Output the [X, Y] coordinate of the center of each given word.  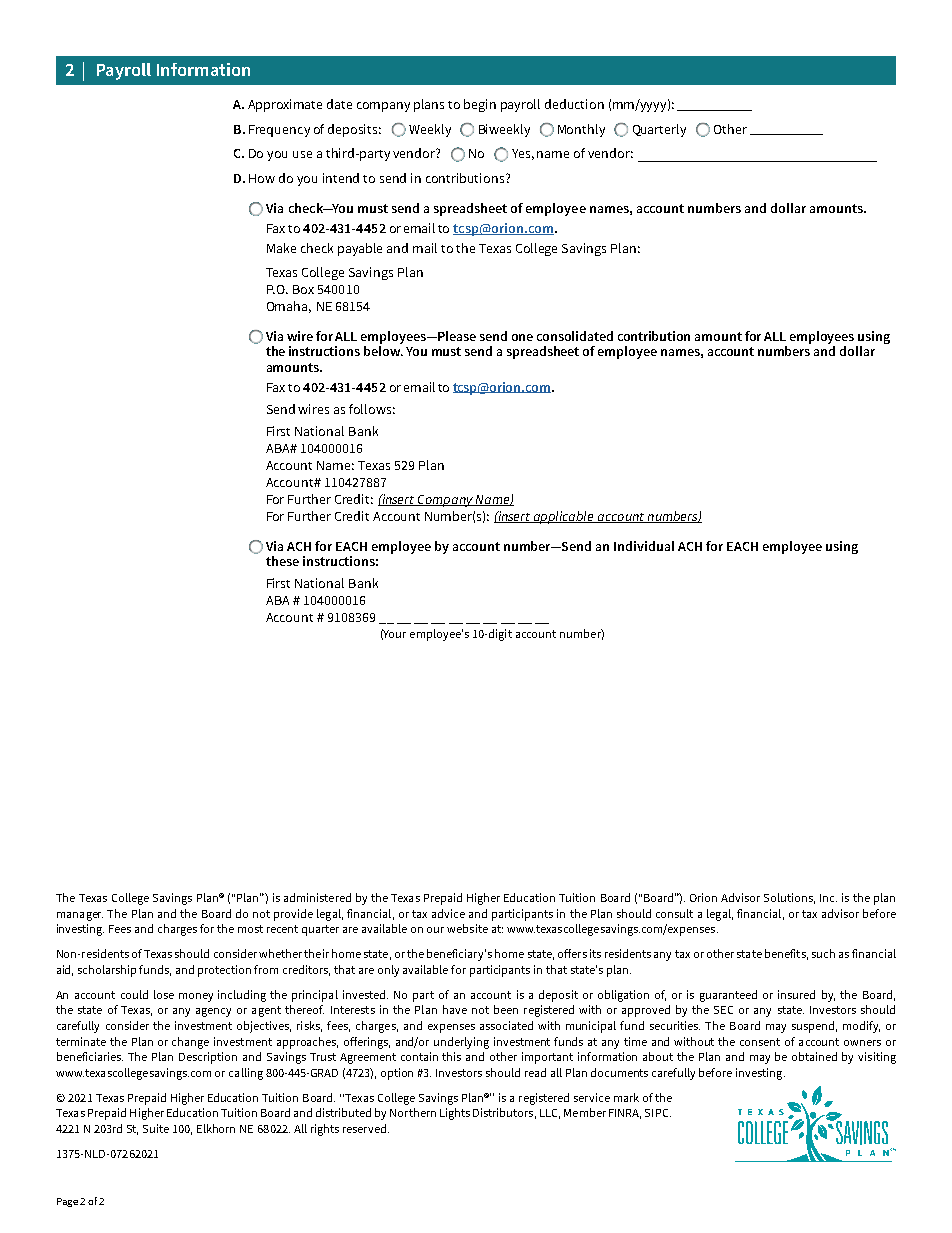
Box [303, 289]
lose [164, 994]
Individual [644, 546]
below [383, 351]
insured [796, 994]
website [467, 928]
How [262, 178]
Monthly [581, 130]
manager [80, 916]
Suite [156, 1128]
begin [480, 105]
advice [448, 913]
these [282, 561]
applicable [564, 517]
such [823, 953]
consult [674, 913]
